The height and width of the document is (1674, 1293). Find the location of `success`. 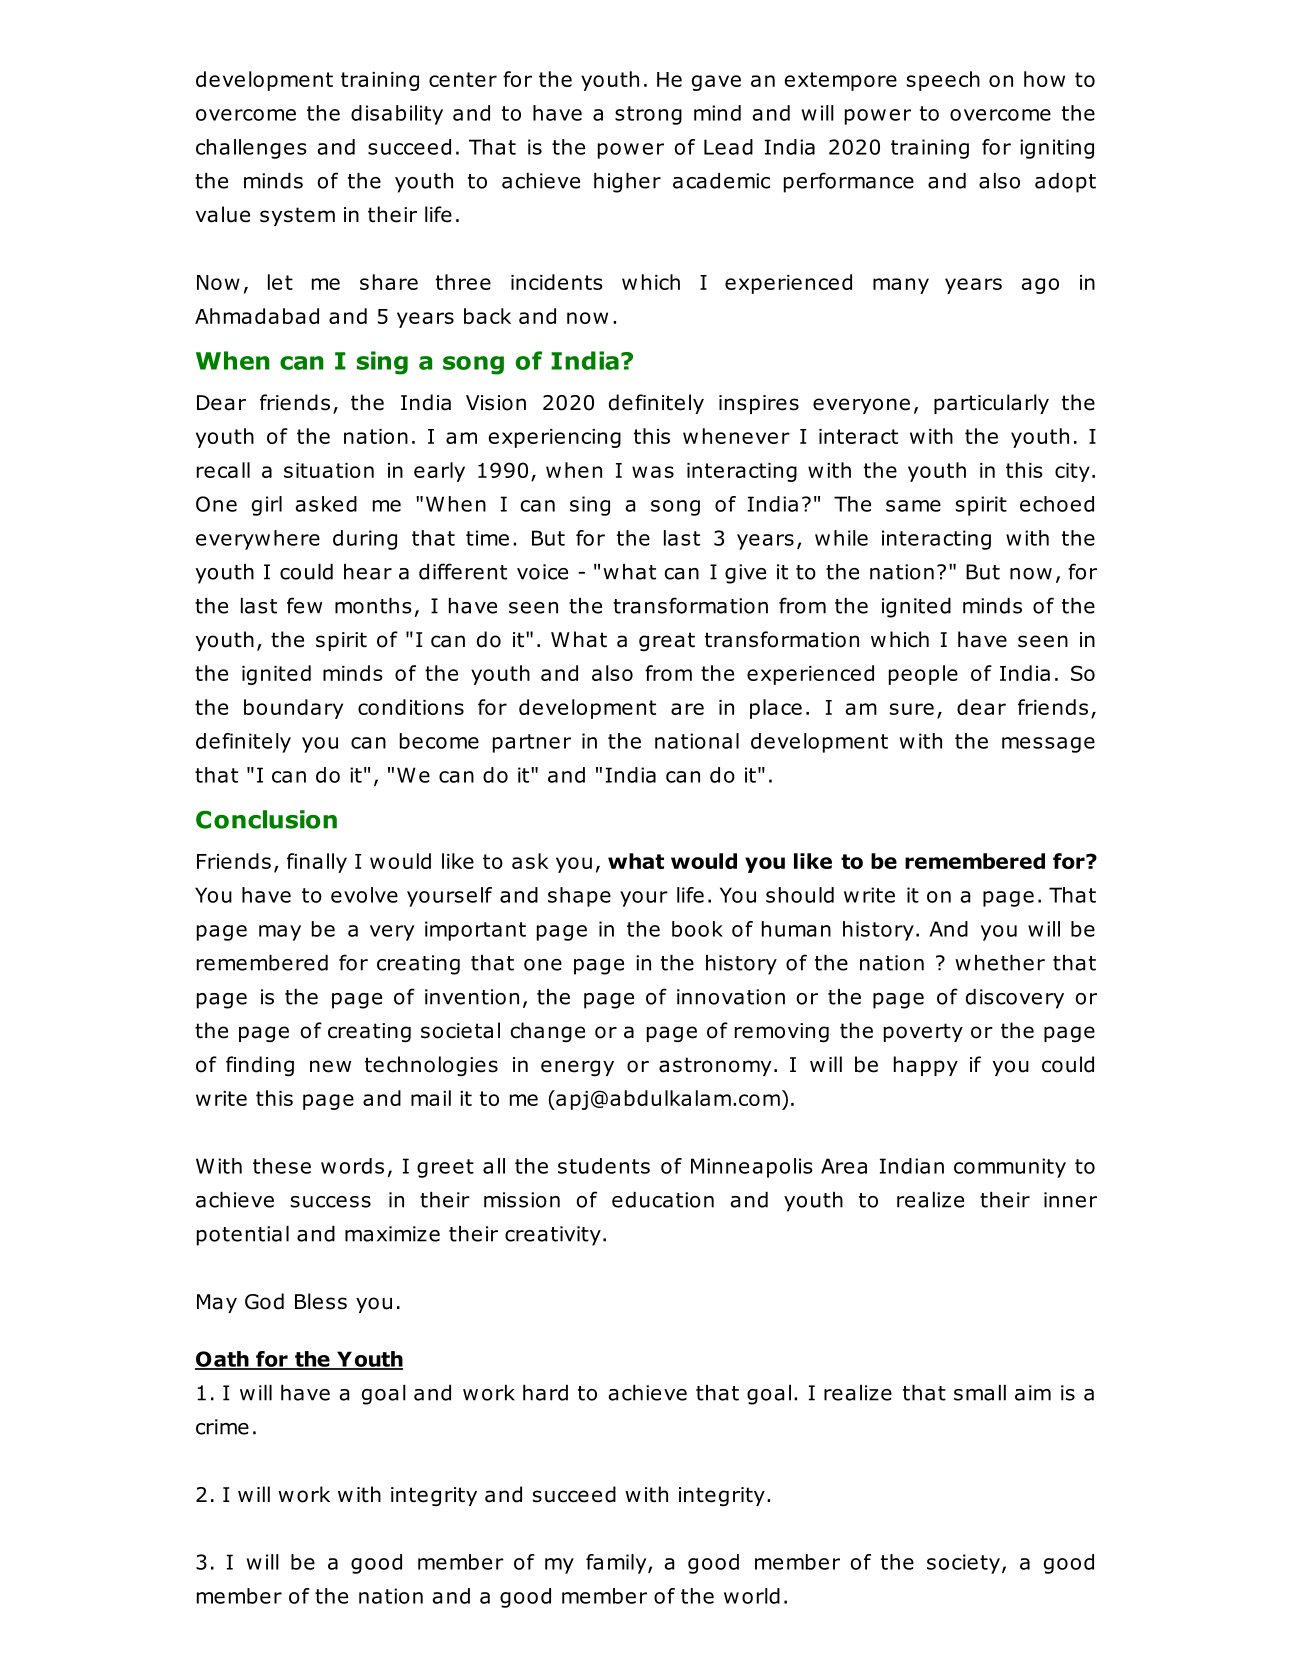

success is located at coordinates (331, 1202).
